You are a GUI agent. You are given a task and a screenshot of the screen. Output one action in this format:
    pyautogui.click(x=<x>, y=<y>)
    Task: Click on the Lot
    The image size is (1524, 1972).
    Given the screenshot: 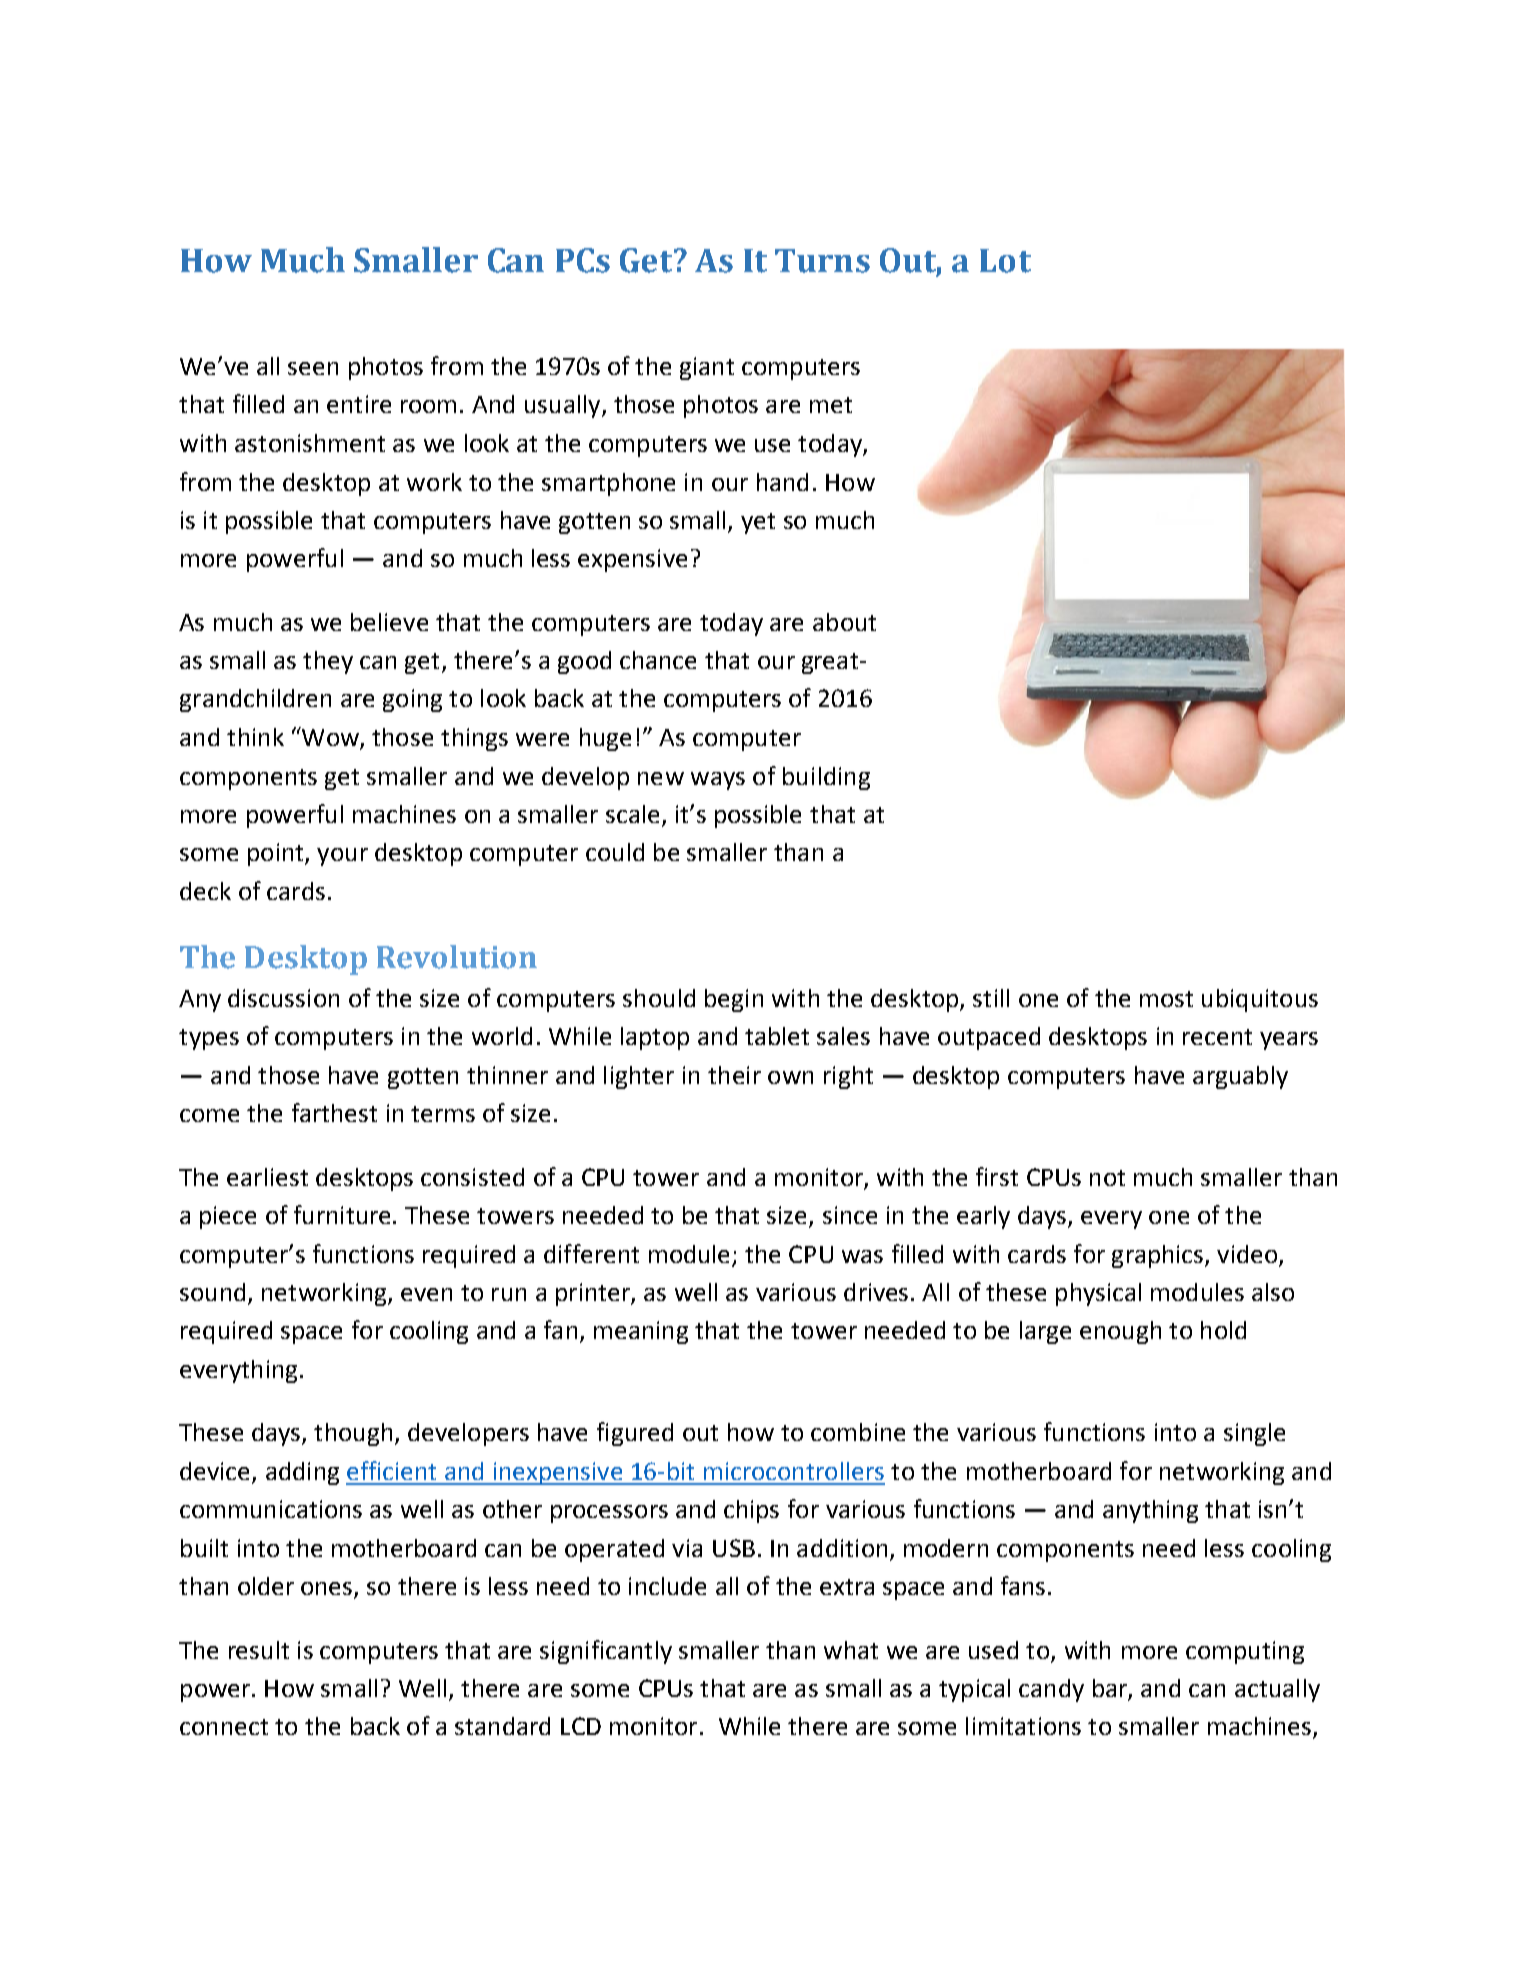 What is the action you would take?
    pyautogui.click(x=1005, y=261)
